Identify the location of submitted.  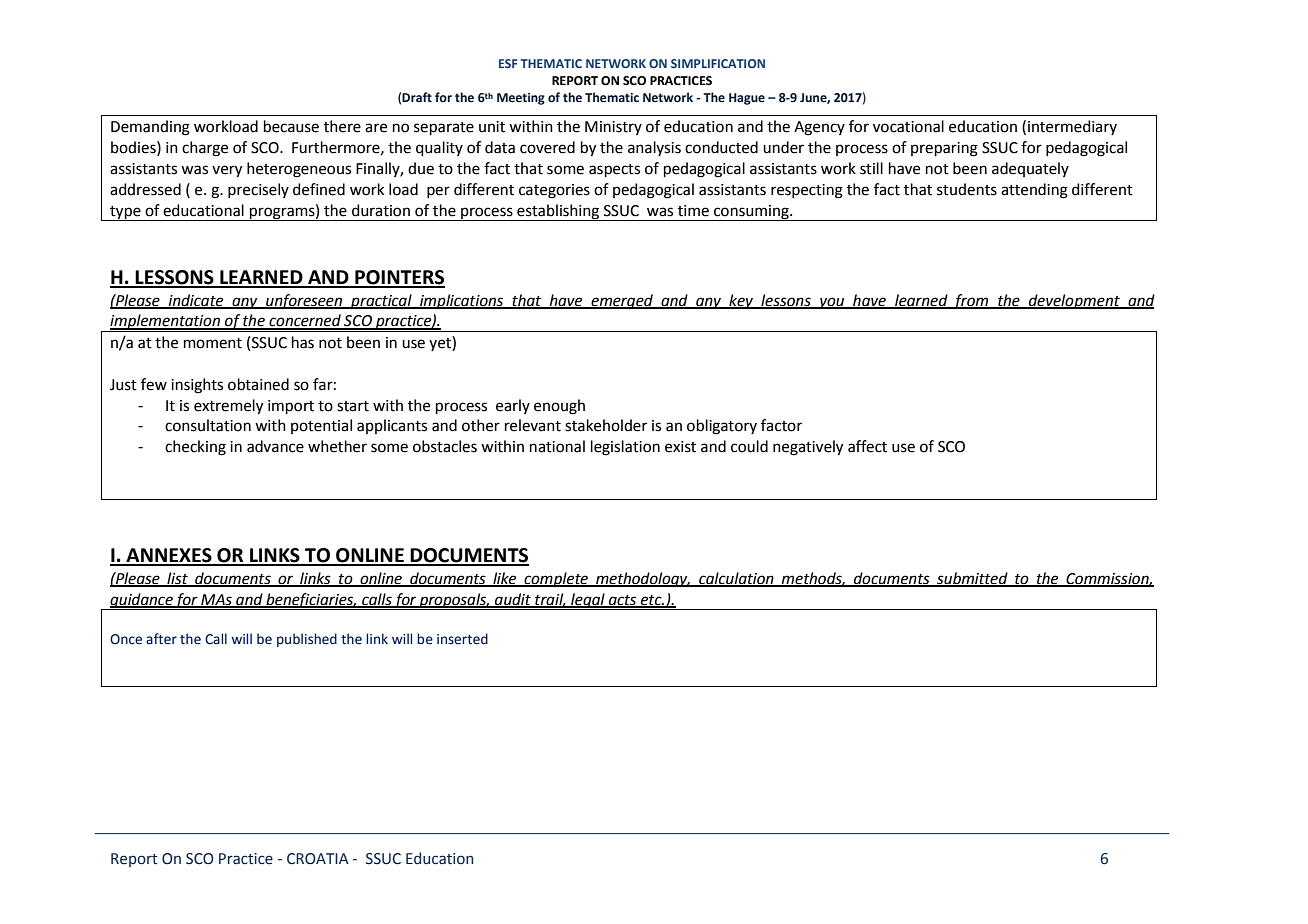
(972, 579).
